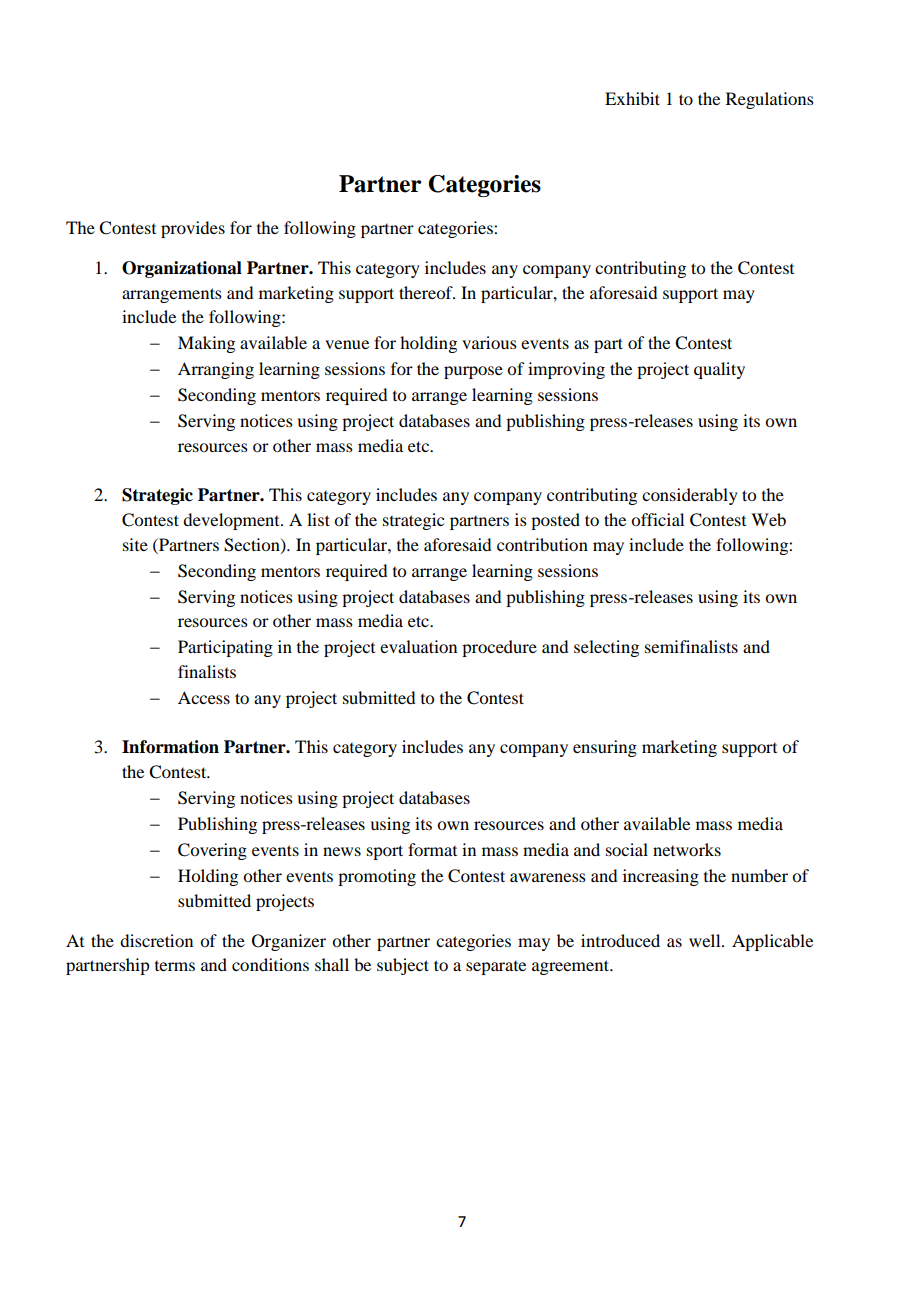  Describe the element at coordinates (232, 521) in the document. I see `development` at that location.
